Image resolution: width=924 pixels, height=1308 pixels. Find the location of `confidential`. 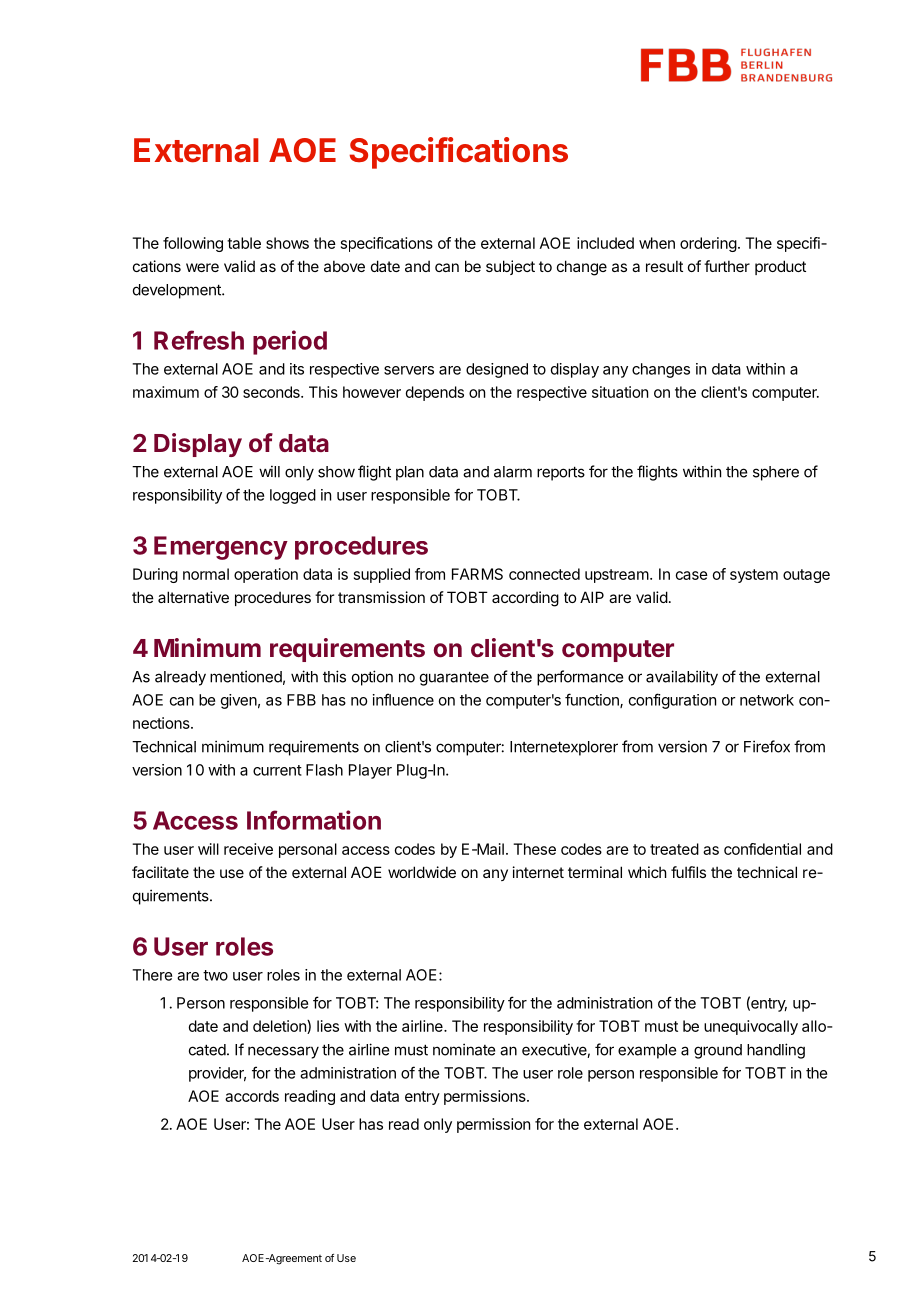

confidential is located at coordinates (762, 849).
